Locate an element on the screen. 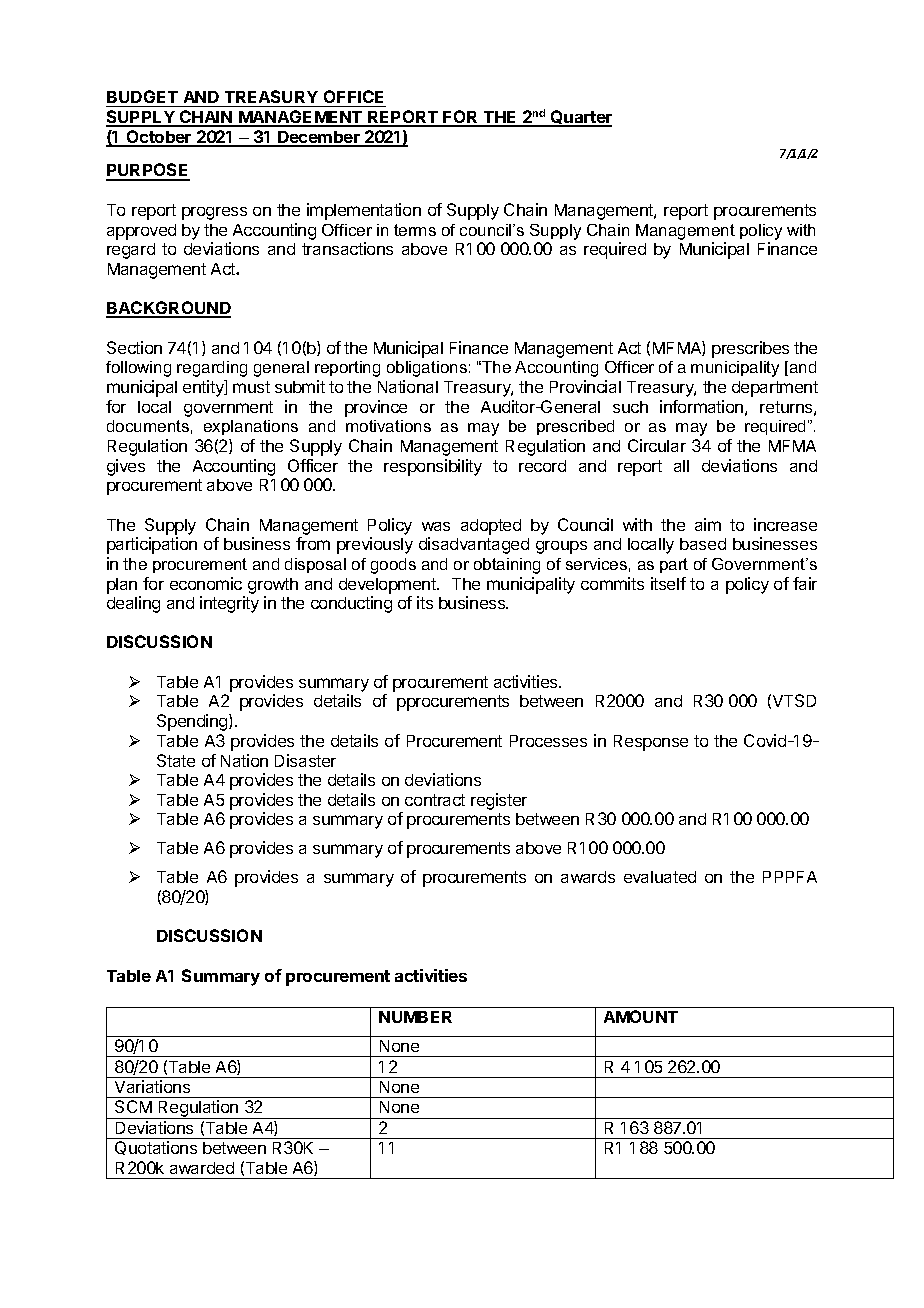 The image size is (924, 1308). NUMBER is located at coordinates (415, 1017).
